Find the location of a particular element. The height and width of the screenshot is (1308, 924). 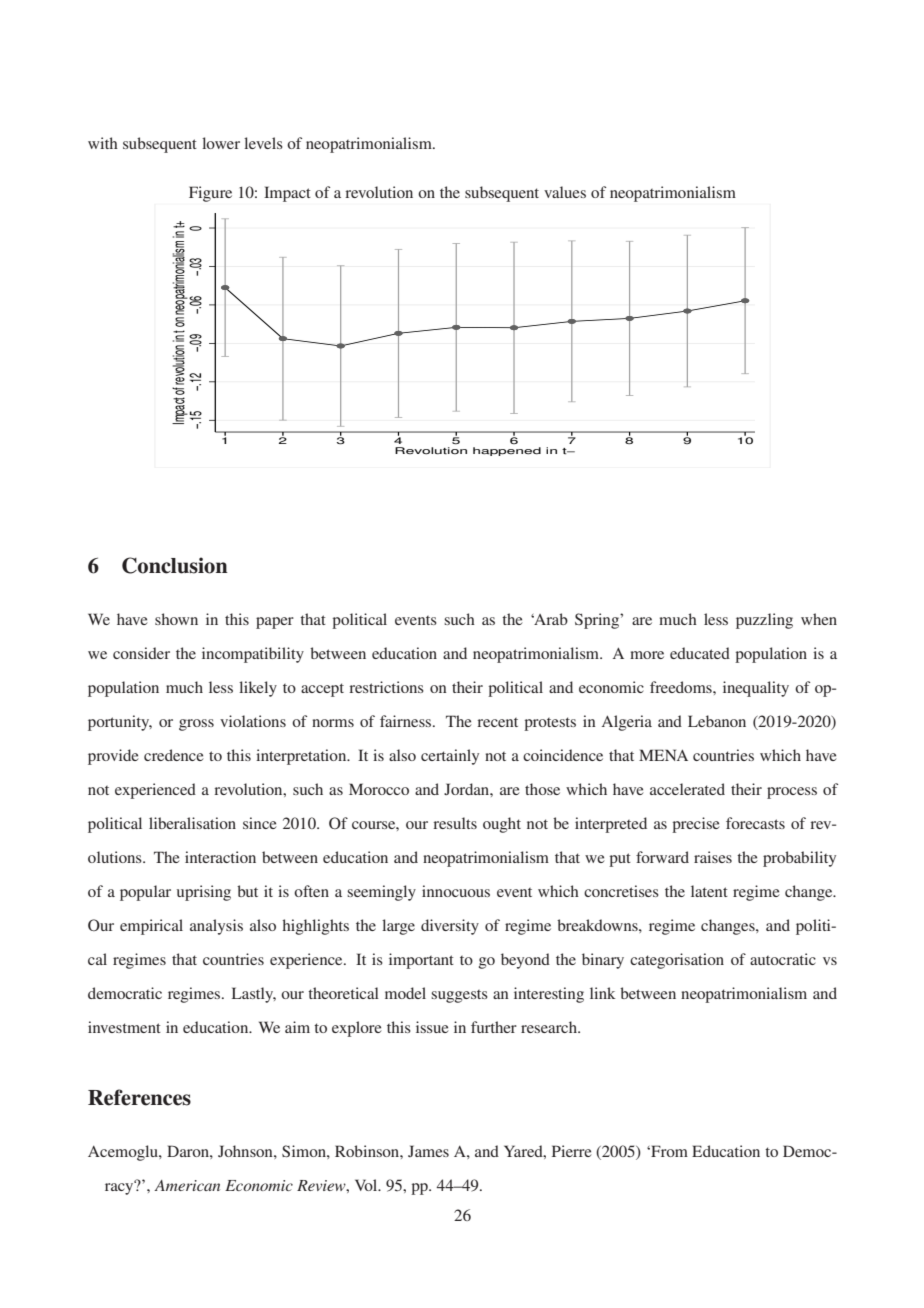

educated is located at coordinates (700, 653).
